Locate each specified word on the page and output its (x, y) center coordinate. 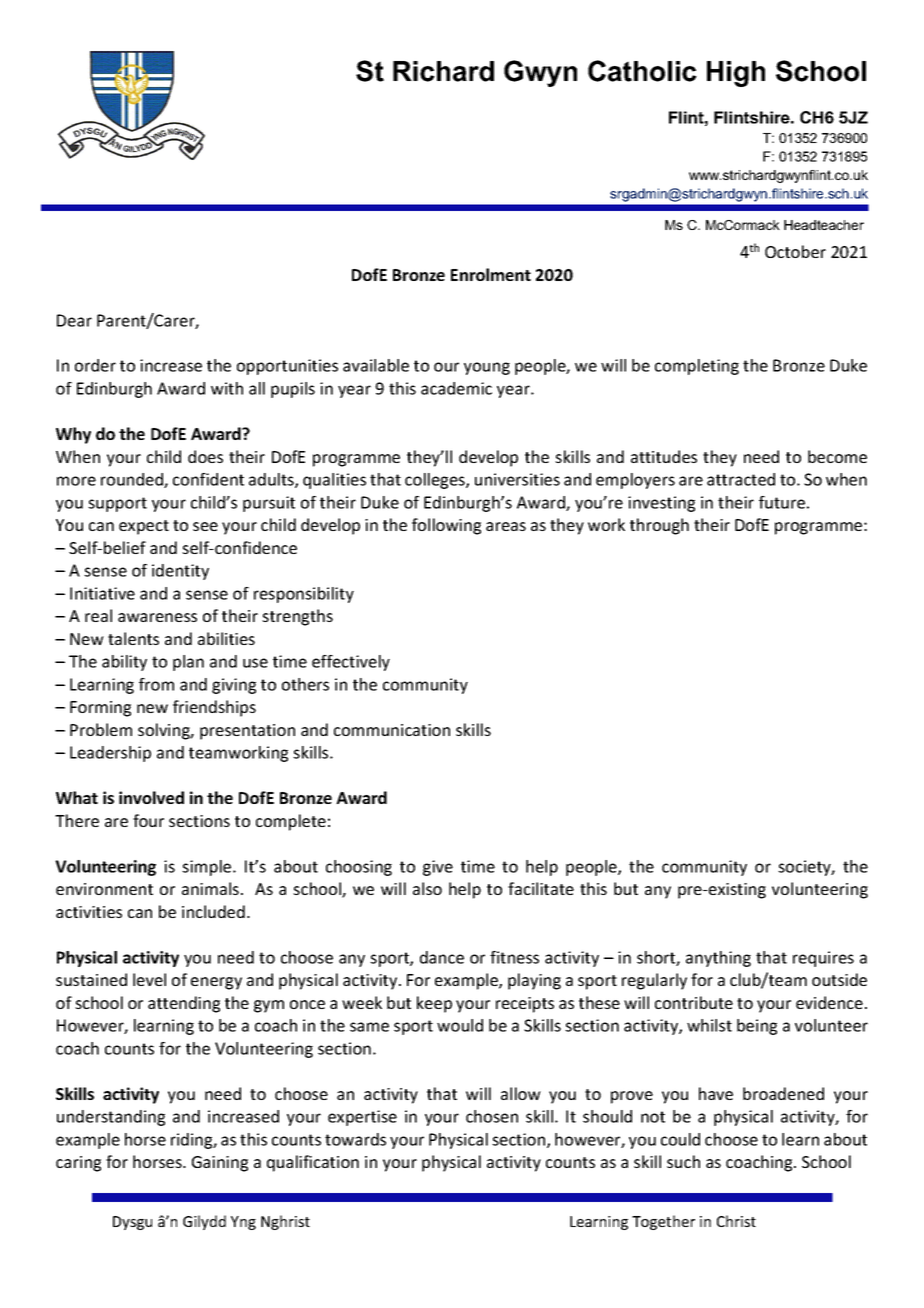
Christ (736, 1221)
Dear (74, 320)
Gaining (220, 1164)
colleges (436, 481)
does (205, 456)
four (148, 820)
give (438, 868)
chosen (492, 1116)
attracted (741, 479)
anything (718, 959)
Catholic (642, 71)
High (736, 74)
